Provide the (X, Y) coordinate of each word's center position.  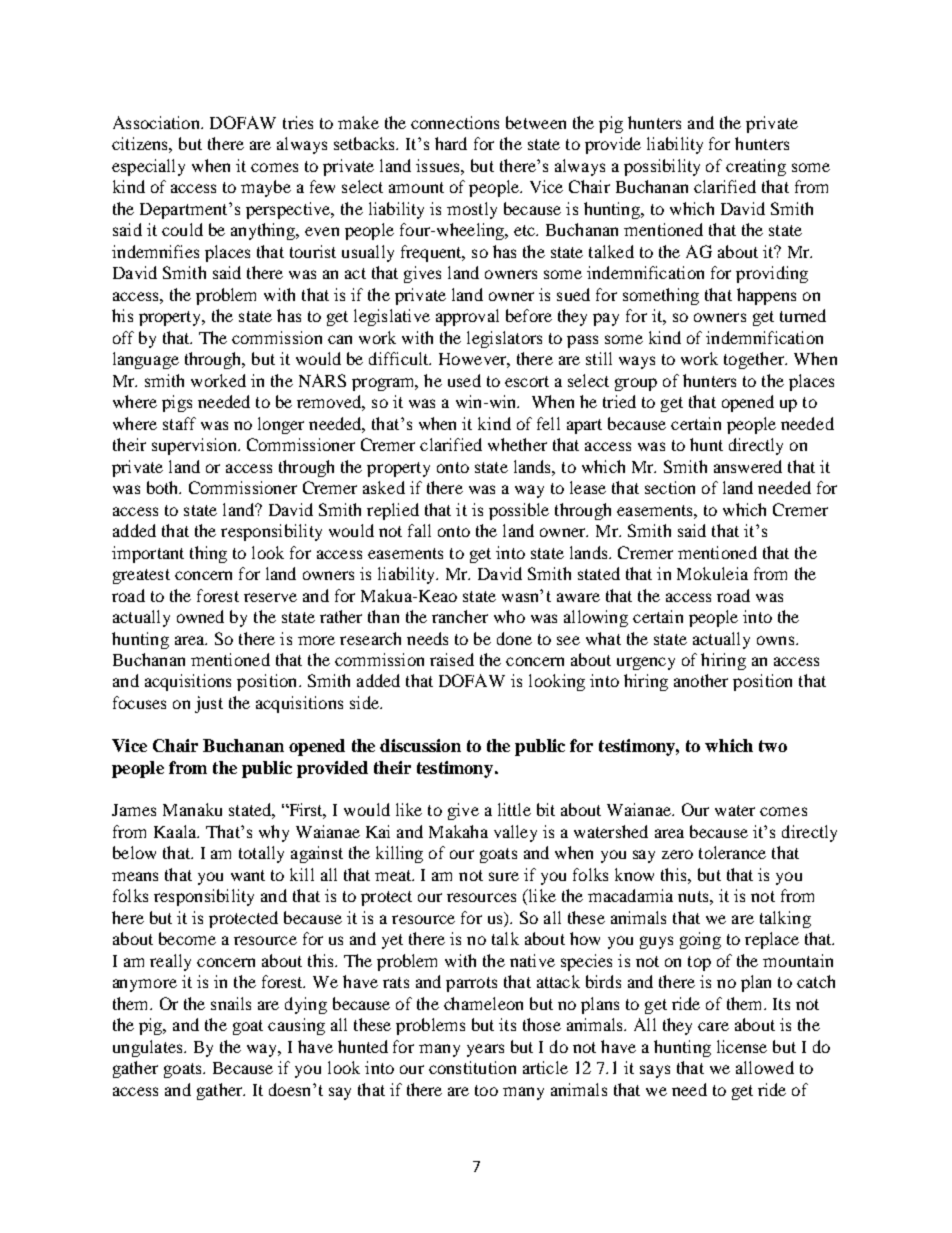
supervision (195, 446)
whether (517, 444)
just (209, 704)
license (742, 1046)
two (773, 746)
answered (748, 466)
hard (451, 143)
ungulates (149, 1048)
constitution (472, 1067)
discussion (420, 745)
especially (148, 167)
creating (756, 167)
